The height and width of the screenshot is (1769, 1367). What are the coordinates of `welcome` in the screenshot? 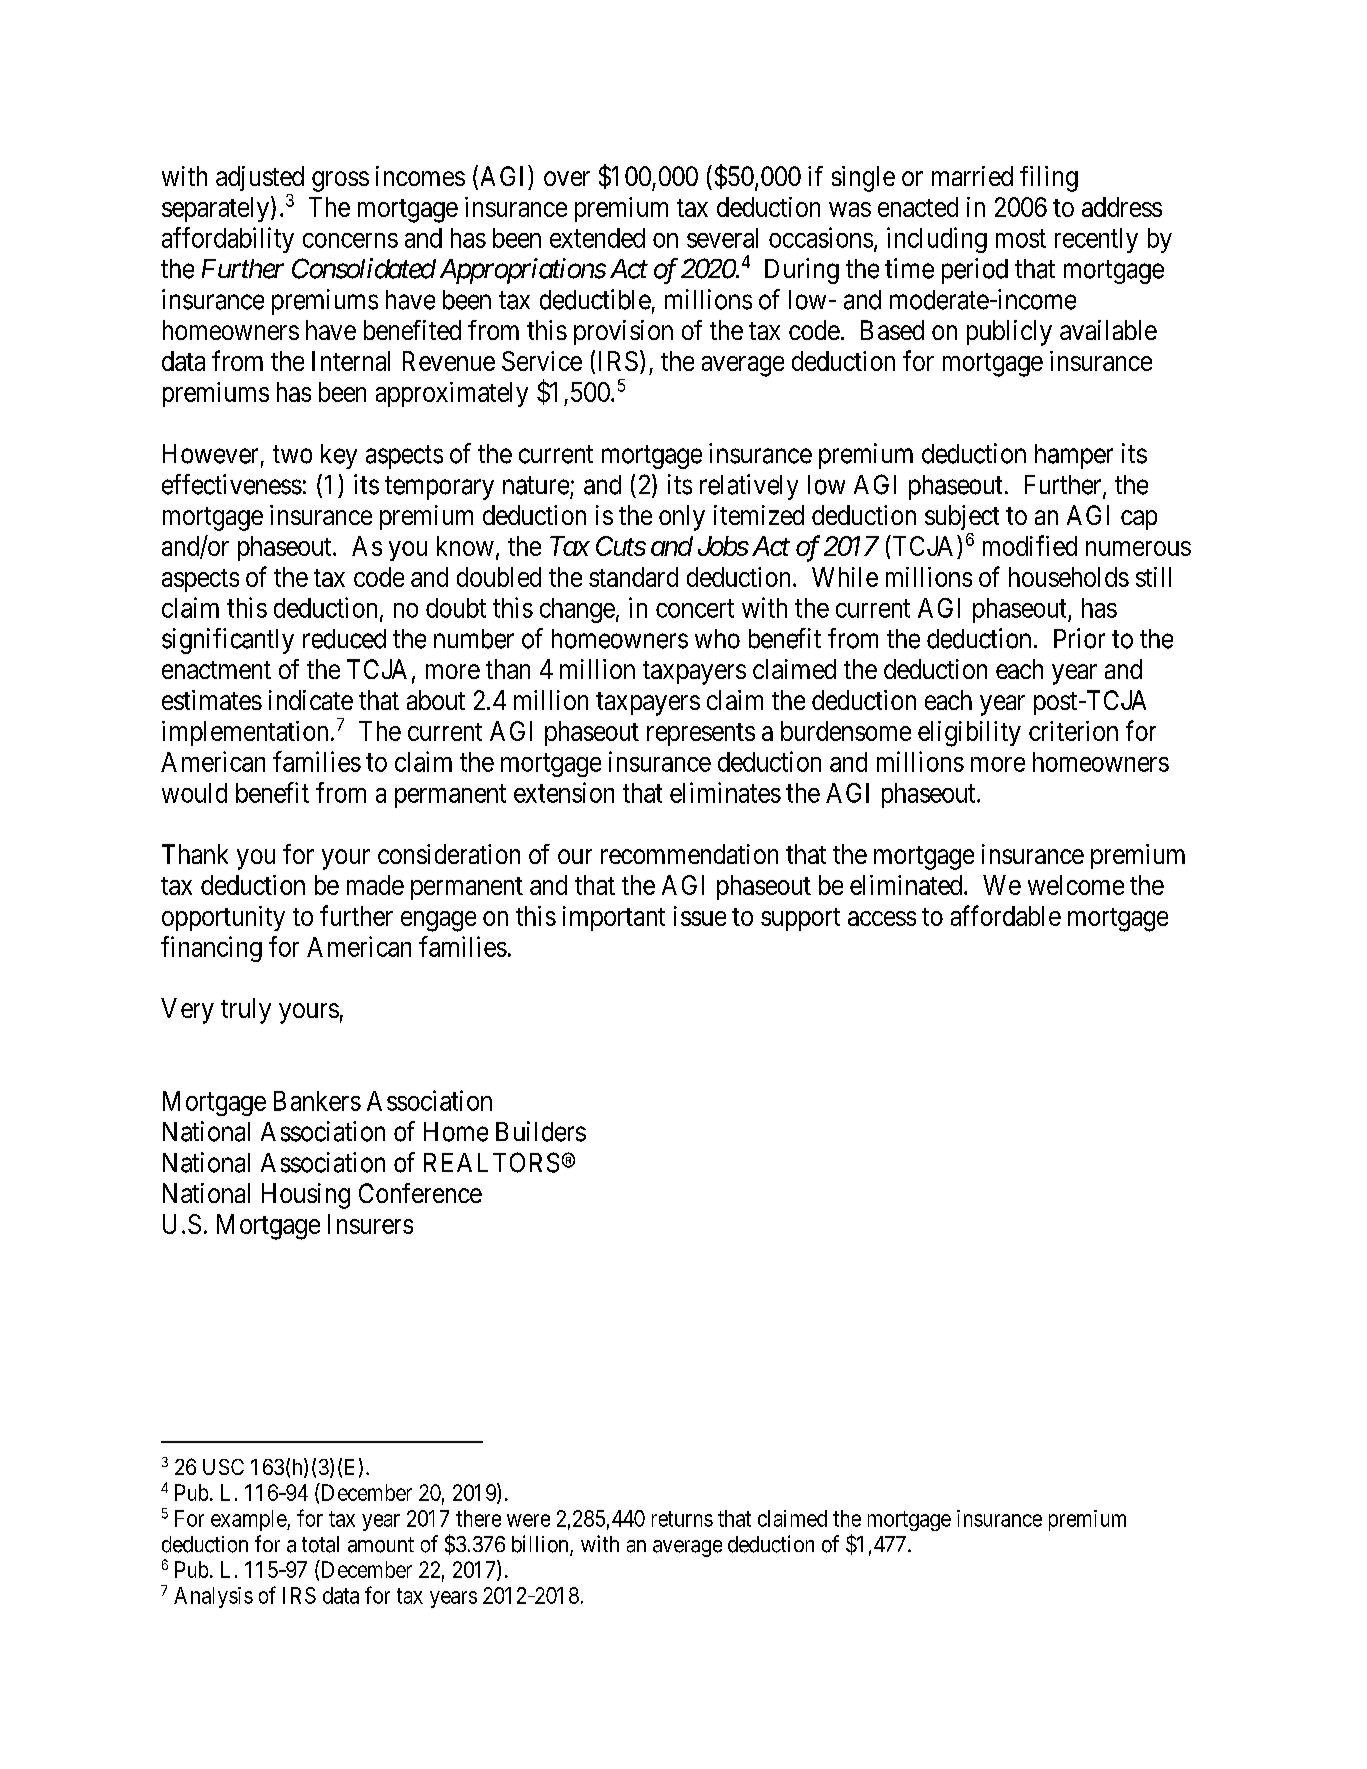 It's located at (1076, 885).
